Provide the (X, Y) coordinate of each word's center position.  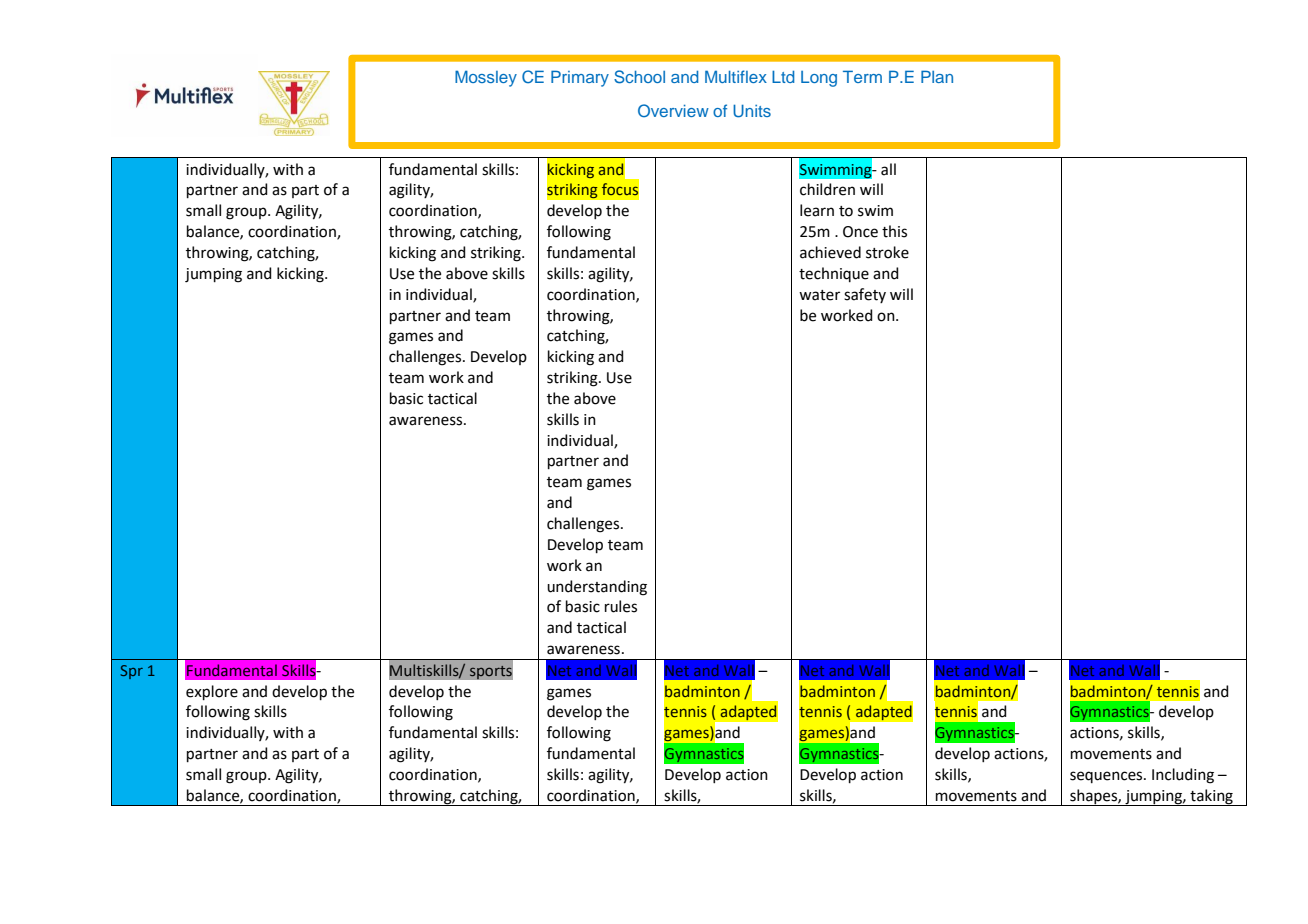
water (819, 295)
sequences (1107, 777)
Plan (937, 76)
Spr (132, 672)
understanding (597, 588)
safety (865, 295)
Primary (580, 78)
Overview (673, 110)
